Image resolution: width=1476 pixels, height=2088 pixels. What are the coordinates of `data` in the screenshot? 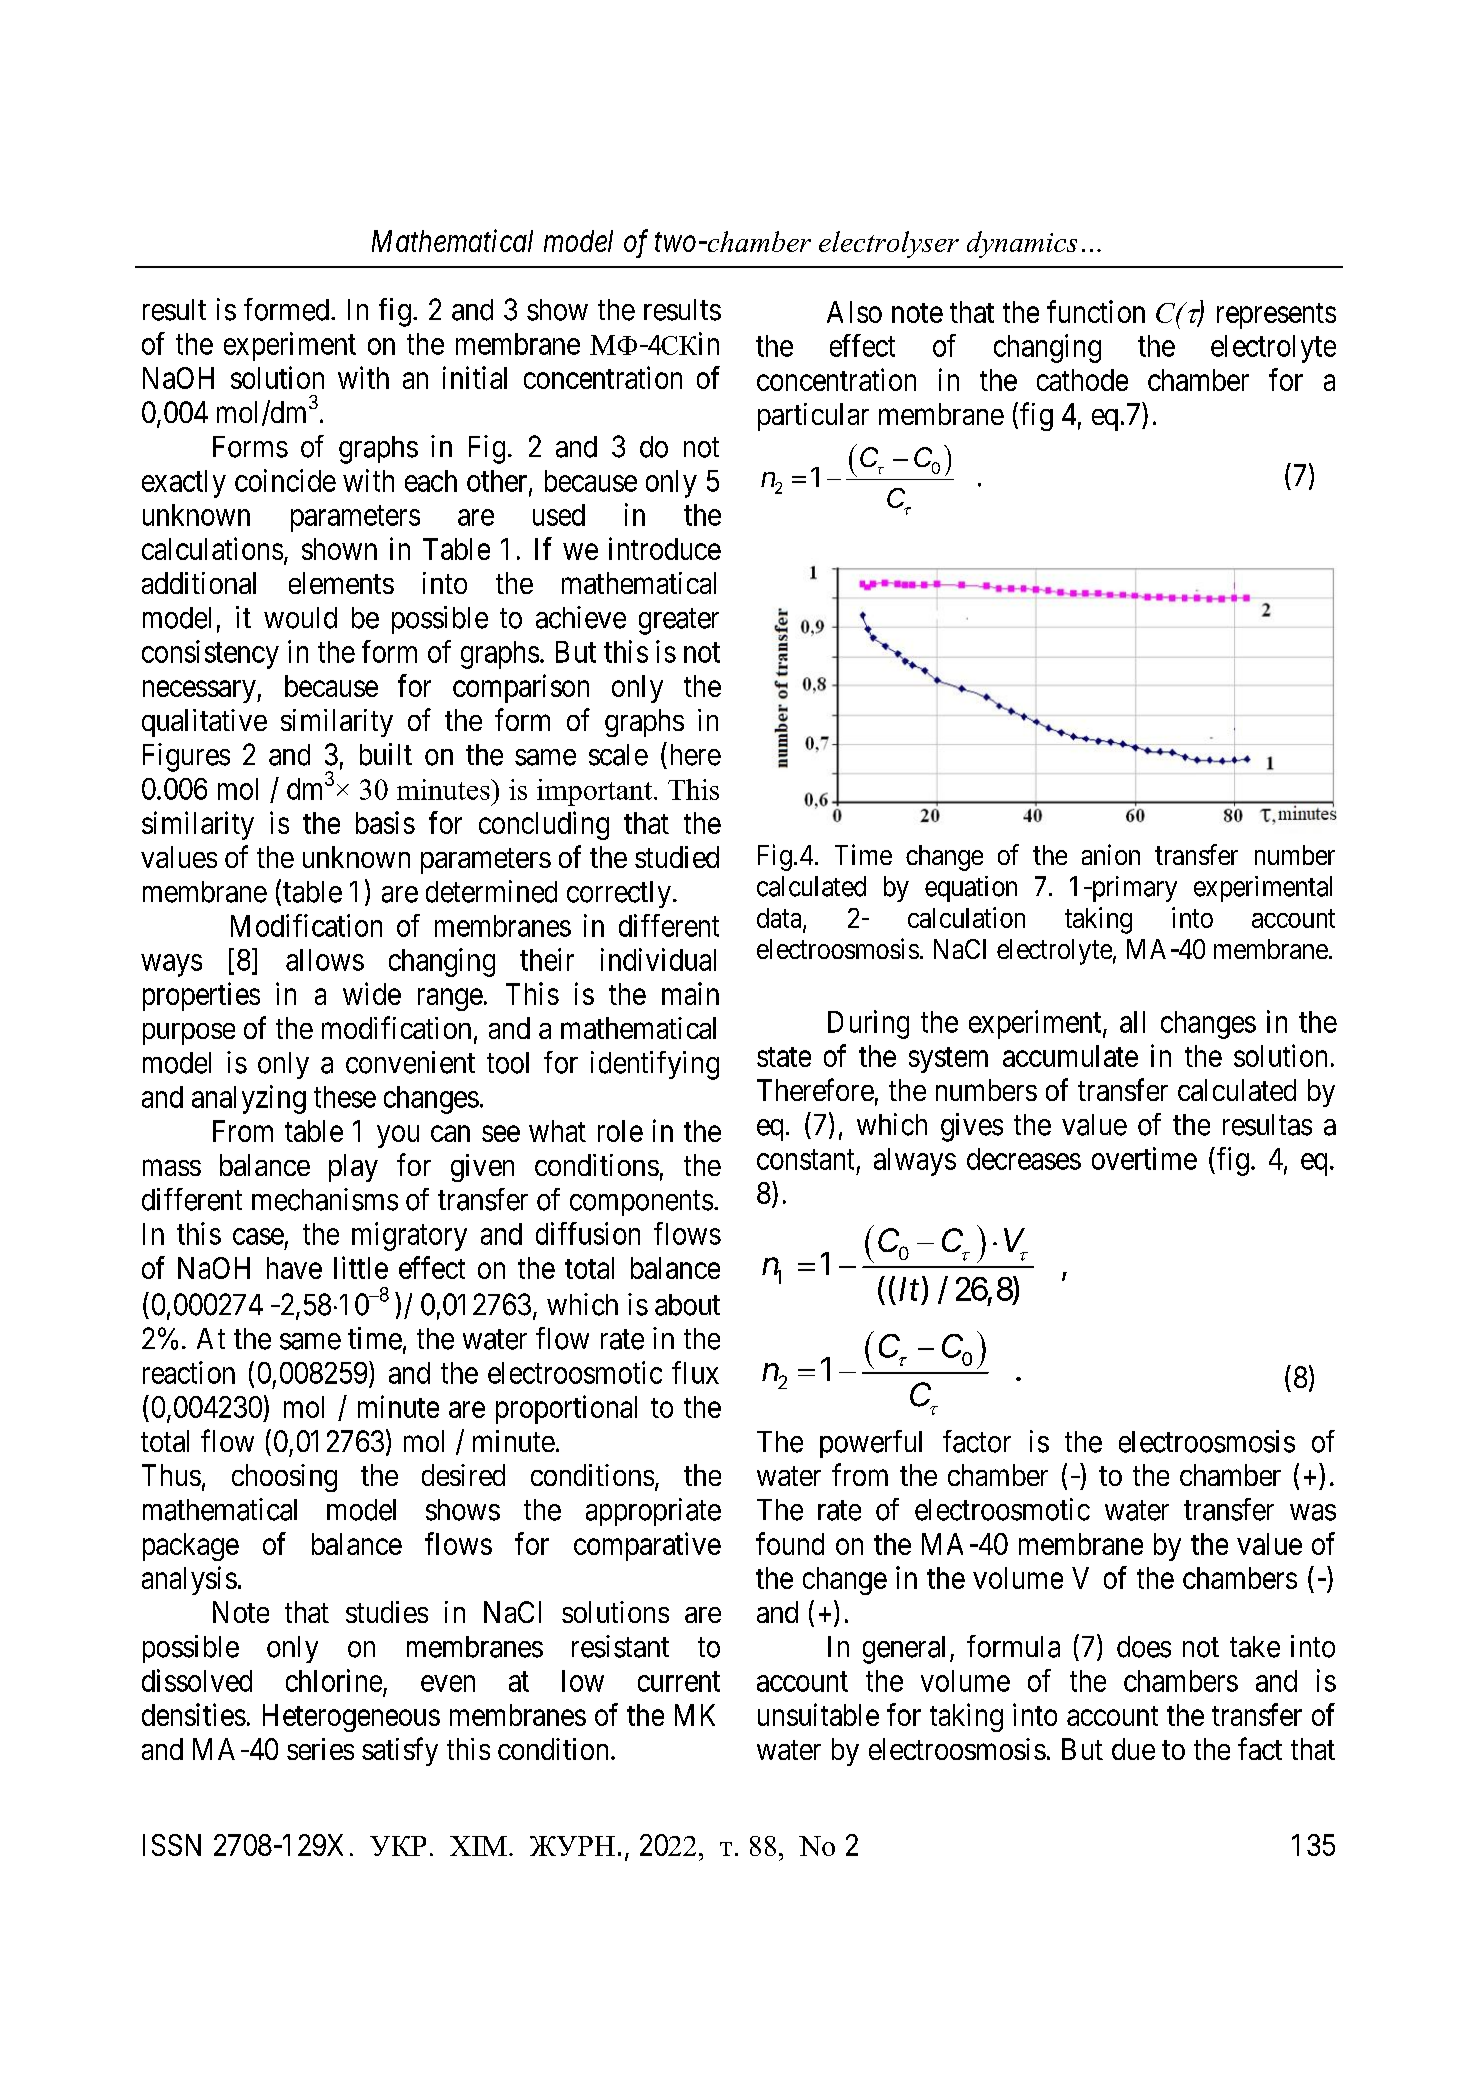 It's located at (780, 919).
